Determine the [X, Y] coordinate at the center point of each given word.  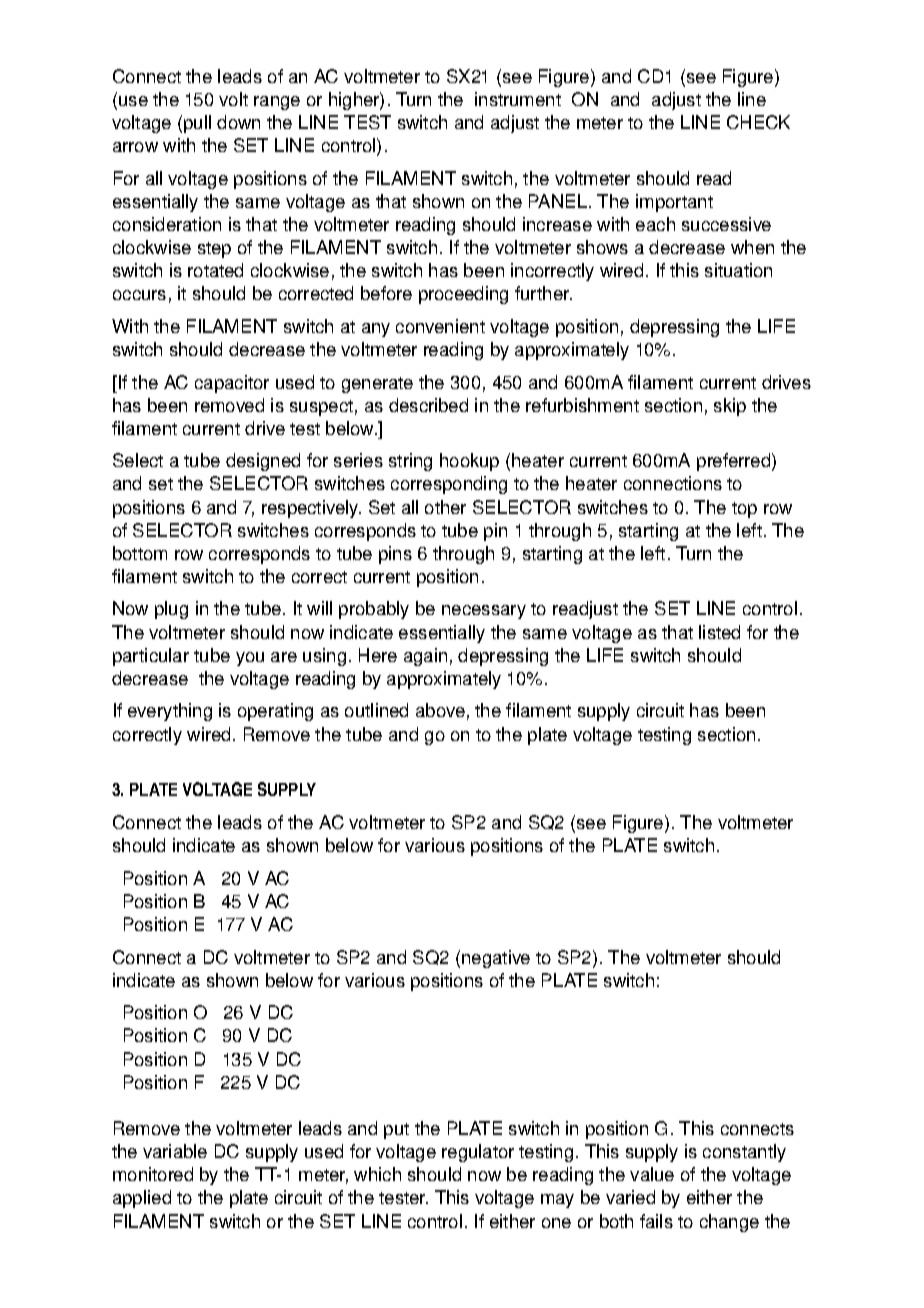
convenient [440, 326]
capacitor [232, 384]
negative [496, 959]
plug [171, 610]
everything [170, 712]
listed [719, 632]
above [440, 710]
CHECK [758, 122]
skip [730, 407]
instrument [518, 99]
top [744, 510]
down [238, 122]
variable [175, 1151]
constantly [744, 1153]
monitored [153, 1174]
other [445, 507]
